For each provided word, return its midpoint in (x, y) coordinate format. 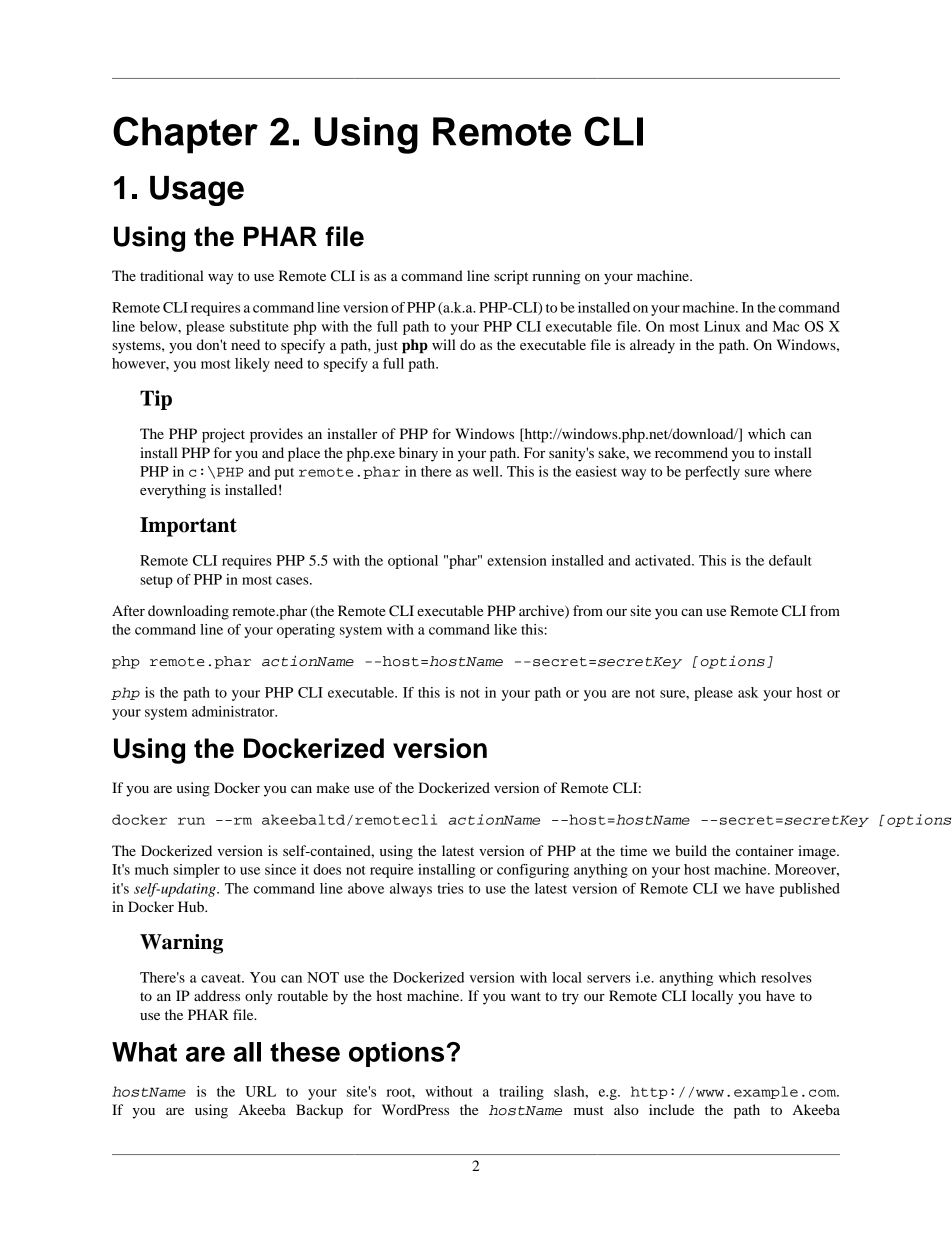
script (511, 277)
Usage (197, 191)
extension (517, 560)
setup (156, 582)
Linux (722, 326)
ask (748, 692)
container (765, 850)
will (444, 344)
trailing (521, 1093)
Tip (156, 400)
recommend (691, 452)
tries (450, 888)
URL (260, 1091)
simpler (196, 871)
